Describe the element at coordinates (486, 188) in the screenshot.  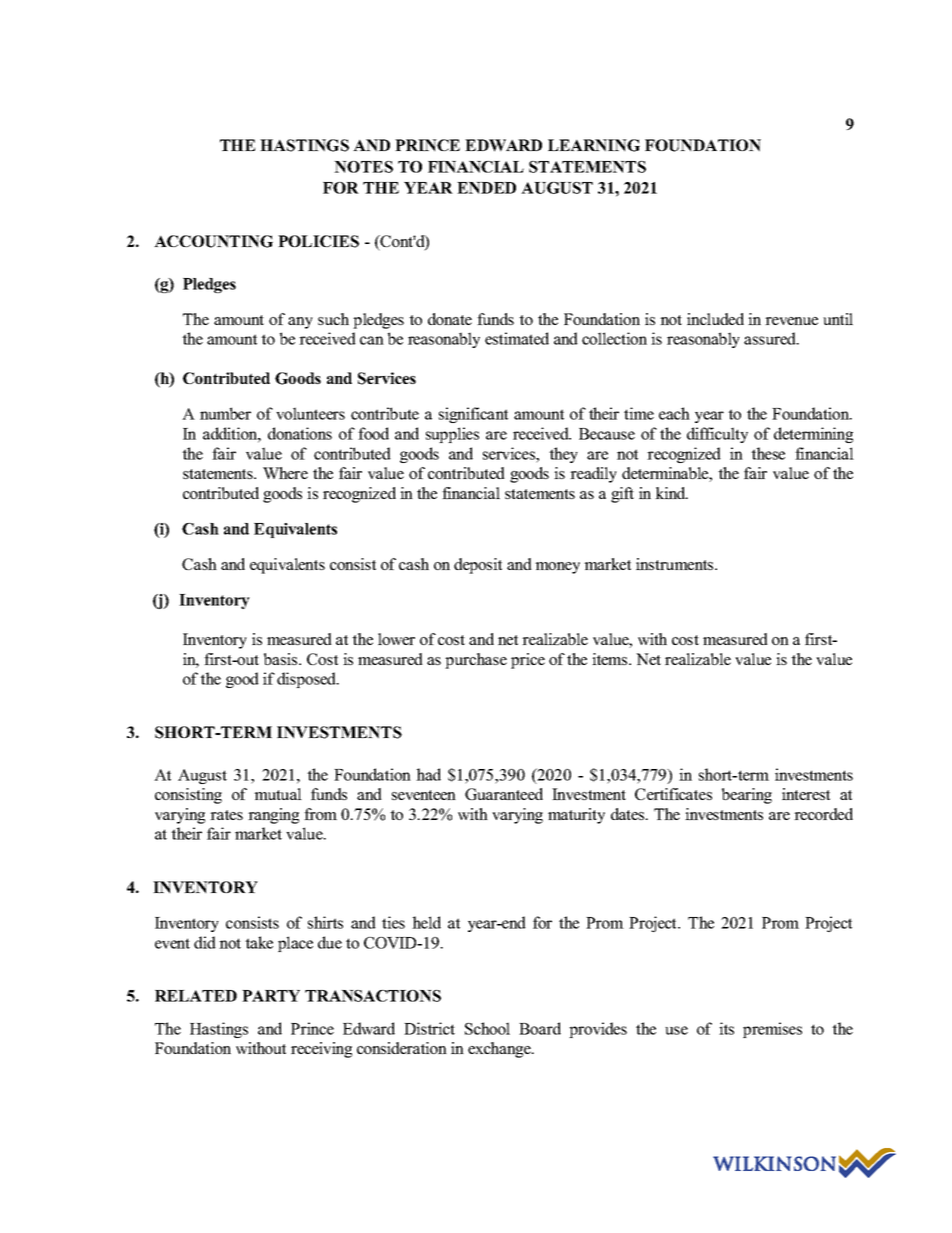
I see `ENDED` at that location.
